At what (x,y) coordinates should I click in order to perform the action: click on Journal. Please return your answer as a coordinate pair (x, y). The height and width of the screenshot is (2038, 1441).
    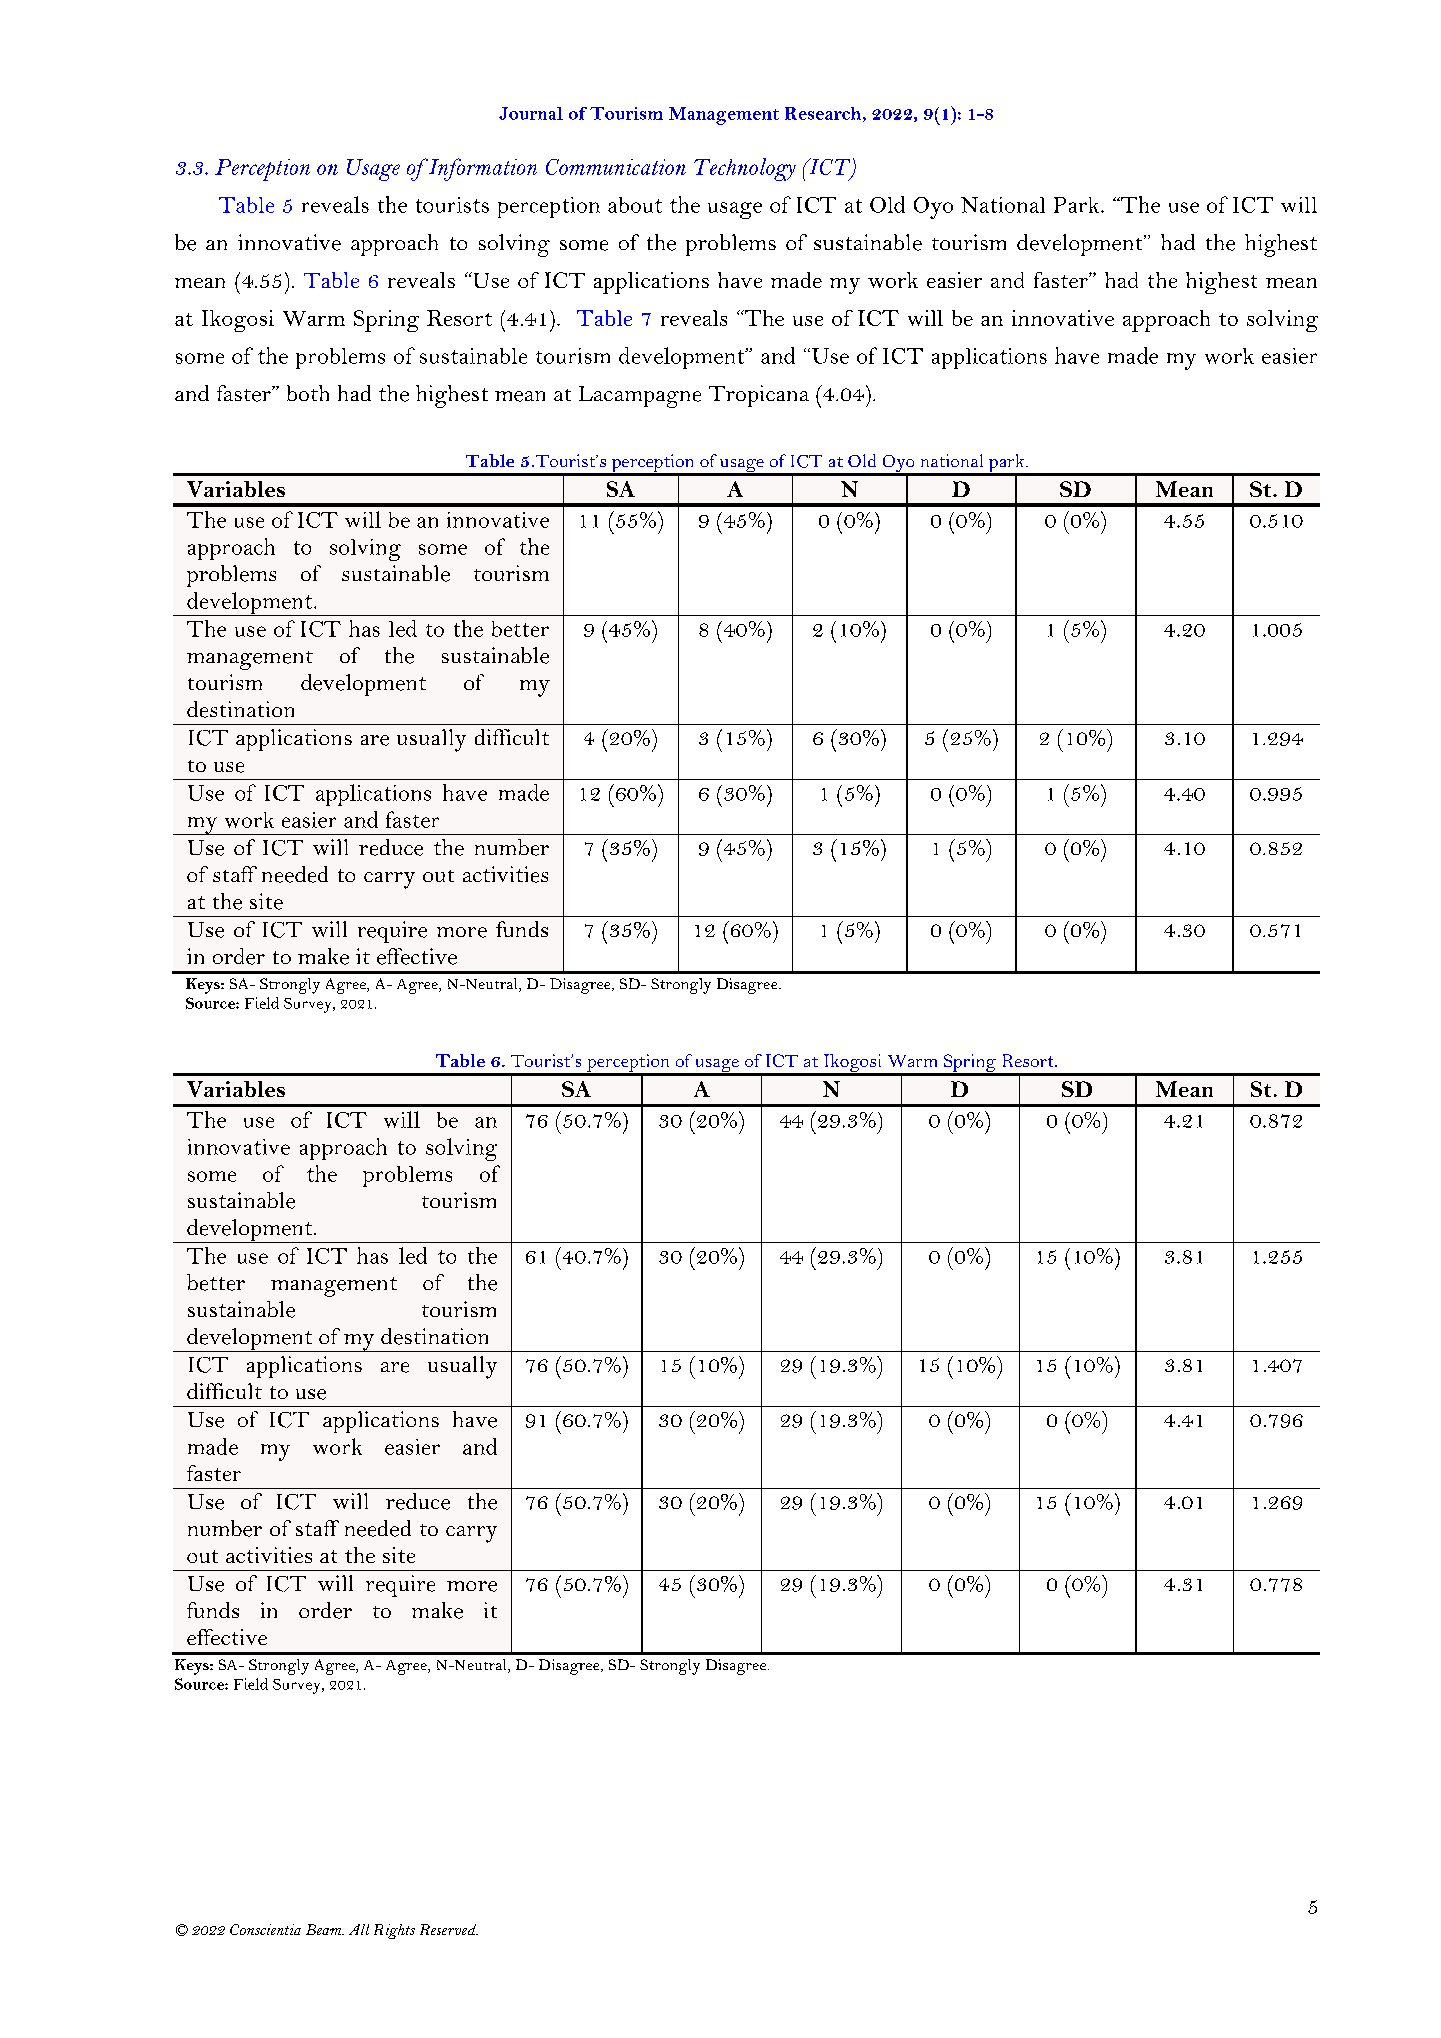
    Looking at the image, I should click on (531, 113).
